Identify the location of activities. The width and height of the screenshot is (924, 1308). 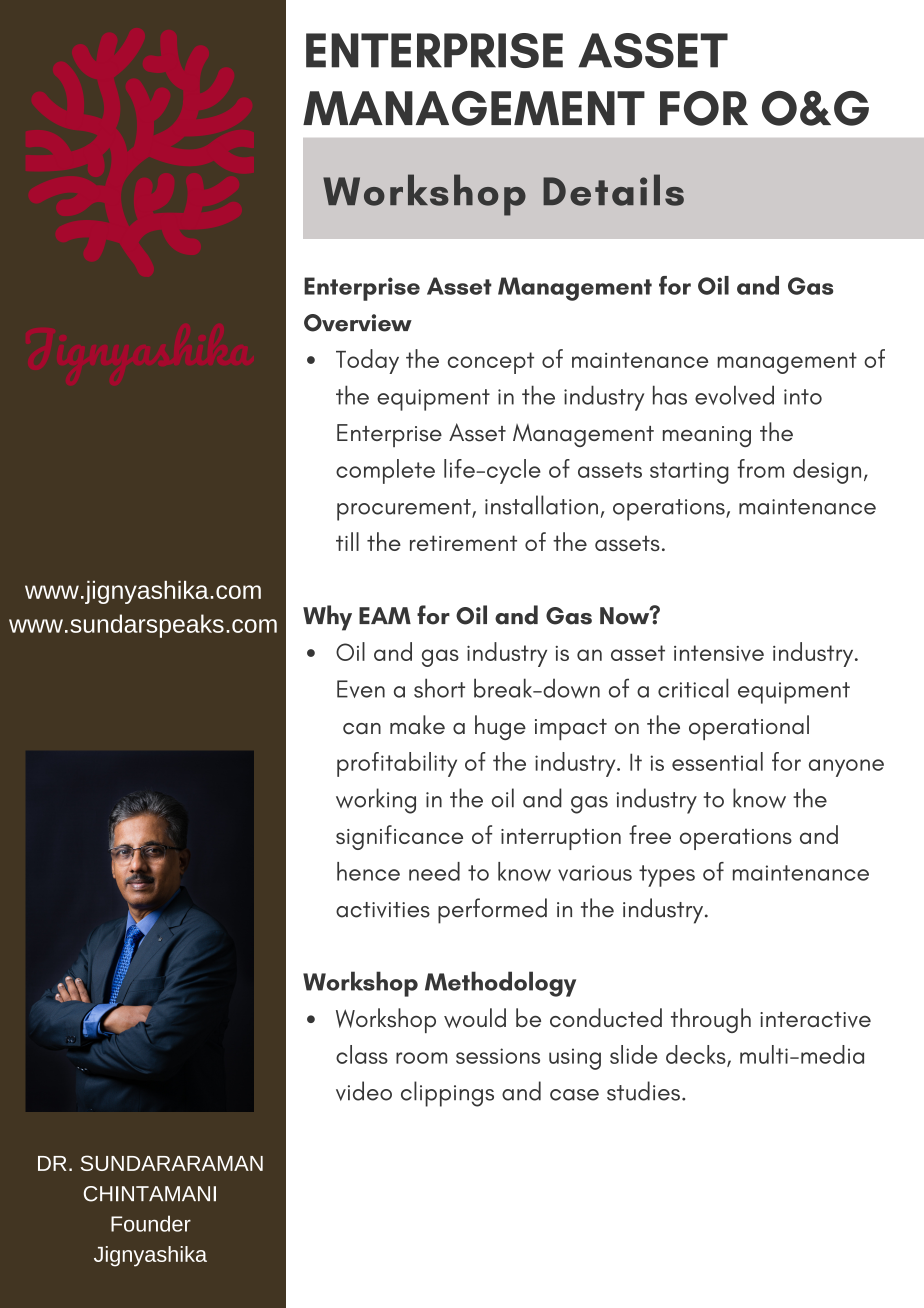
(383, 910).
